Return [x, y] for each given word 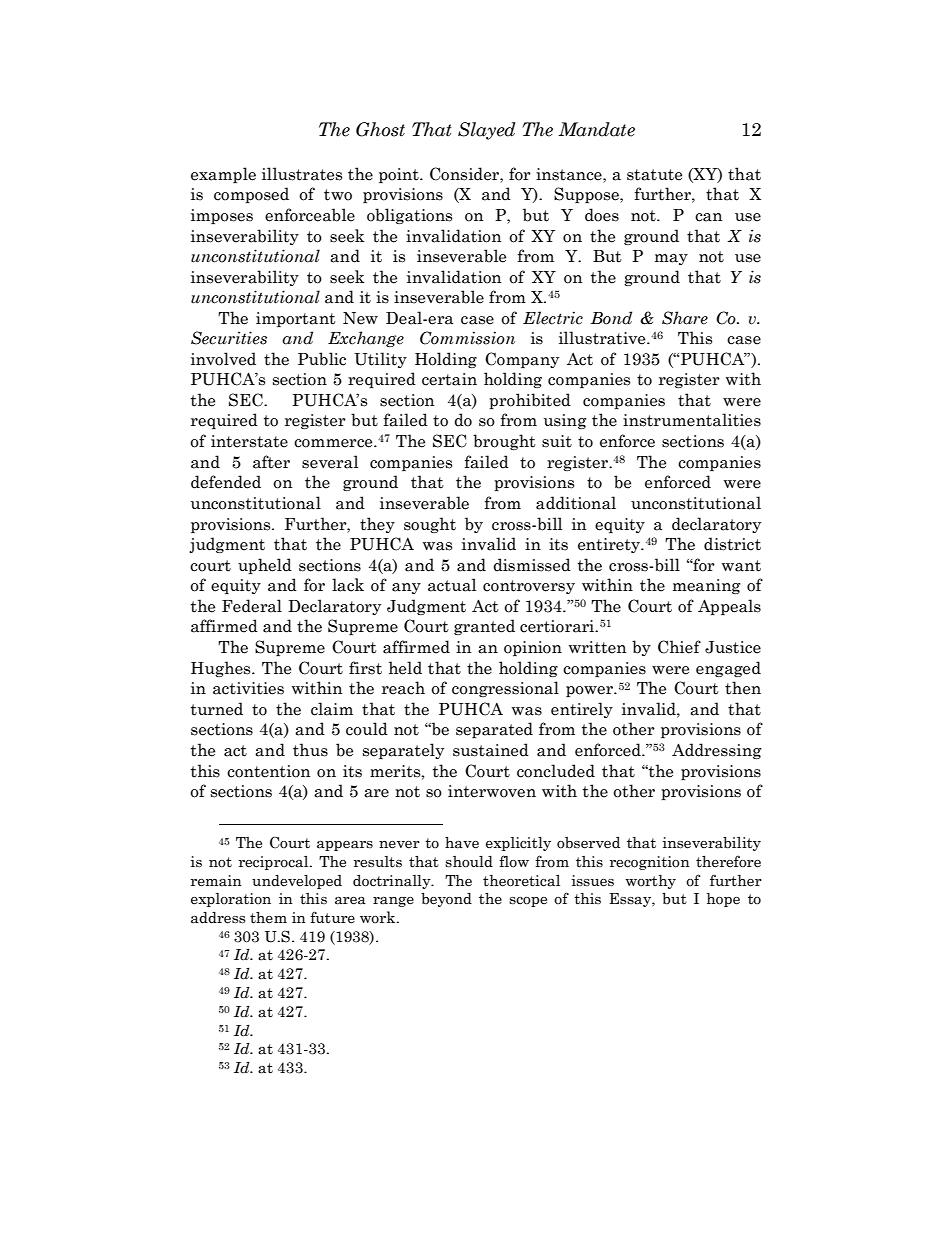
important [296, 319]
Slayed [487, 131]
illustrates [302, 174]
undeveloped [297, 881]
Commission [467, 338]
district [732, 544]
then [743, 688]
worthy [651, 881]
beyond [446, 899]
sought [430, 525]
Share [685, 318]
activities [248, 688]
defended [226, 482]
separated [494, 730]
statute [654, 175]
